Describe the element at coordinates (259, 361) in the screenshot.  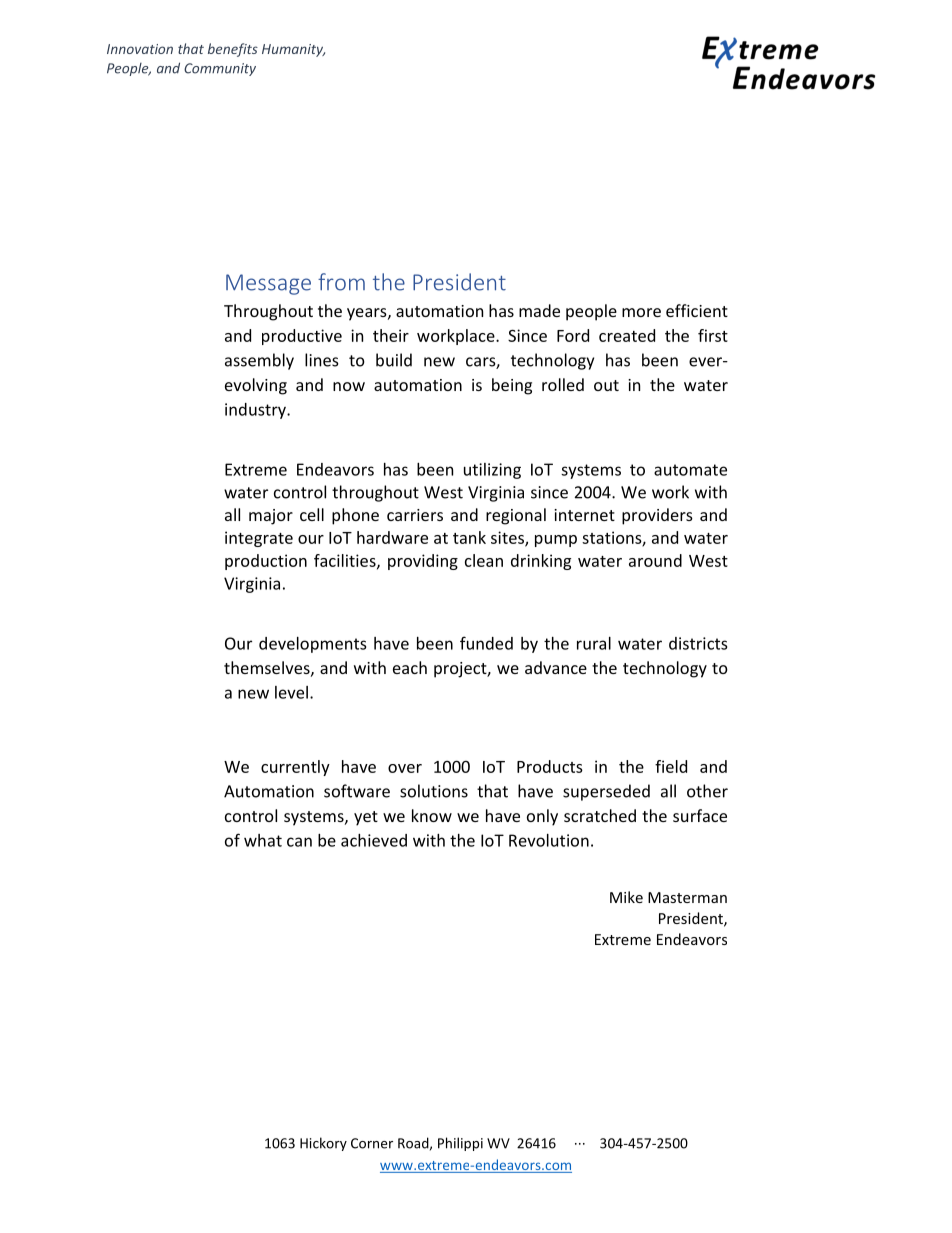
I see `assembly` at that location.
